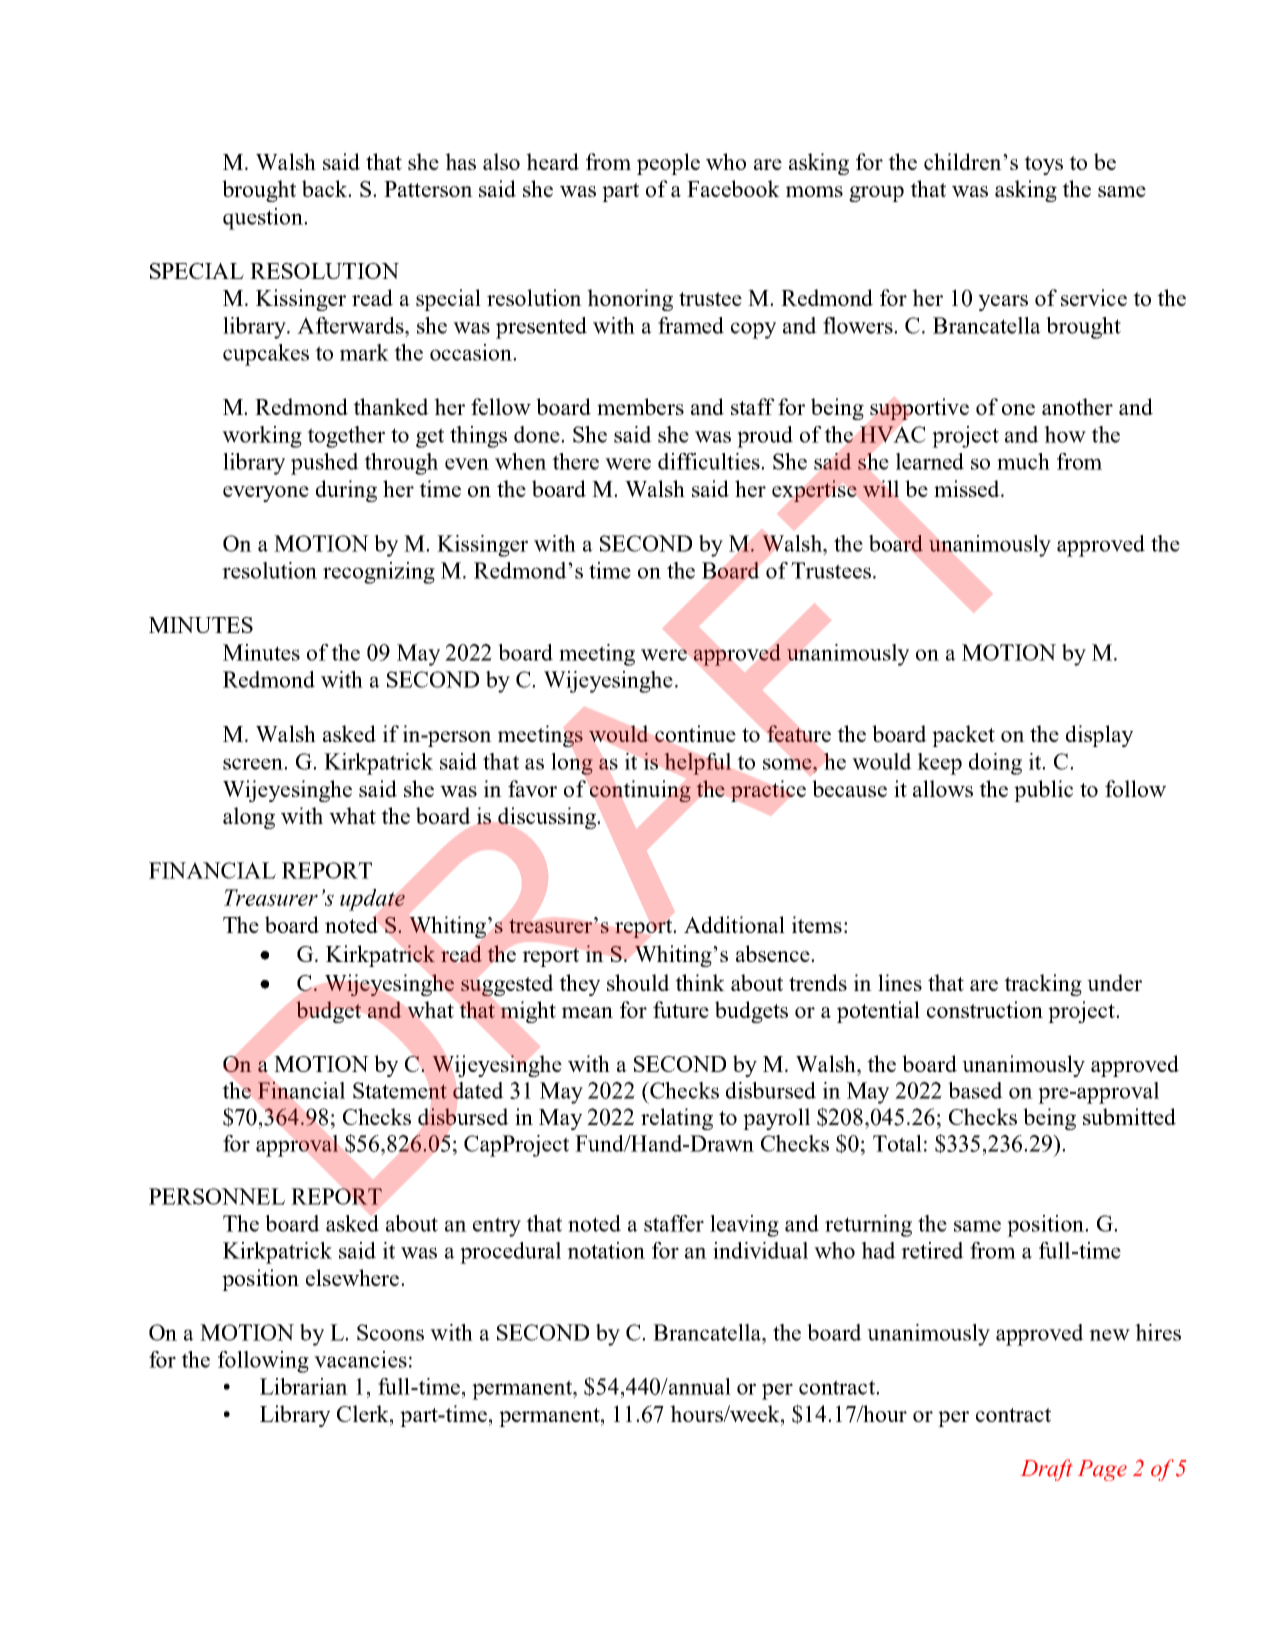 The width and height of the screenshot is (1261, 1632). Describe the element at coordinates (326, 188) in the screenshot. I see `back` at that location.
